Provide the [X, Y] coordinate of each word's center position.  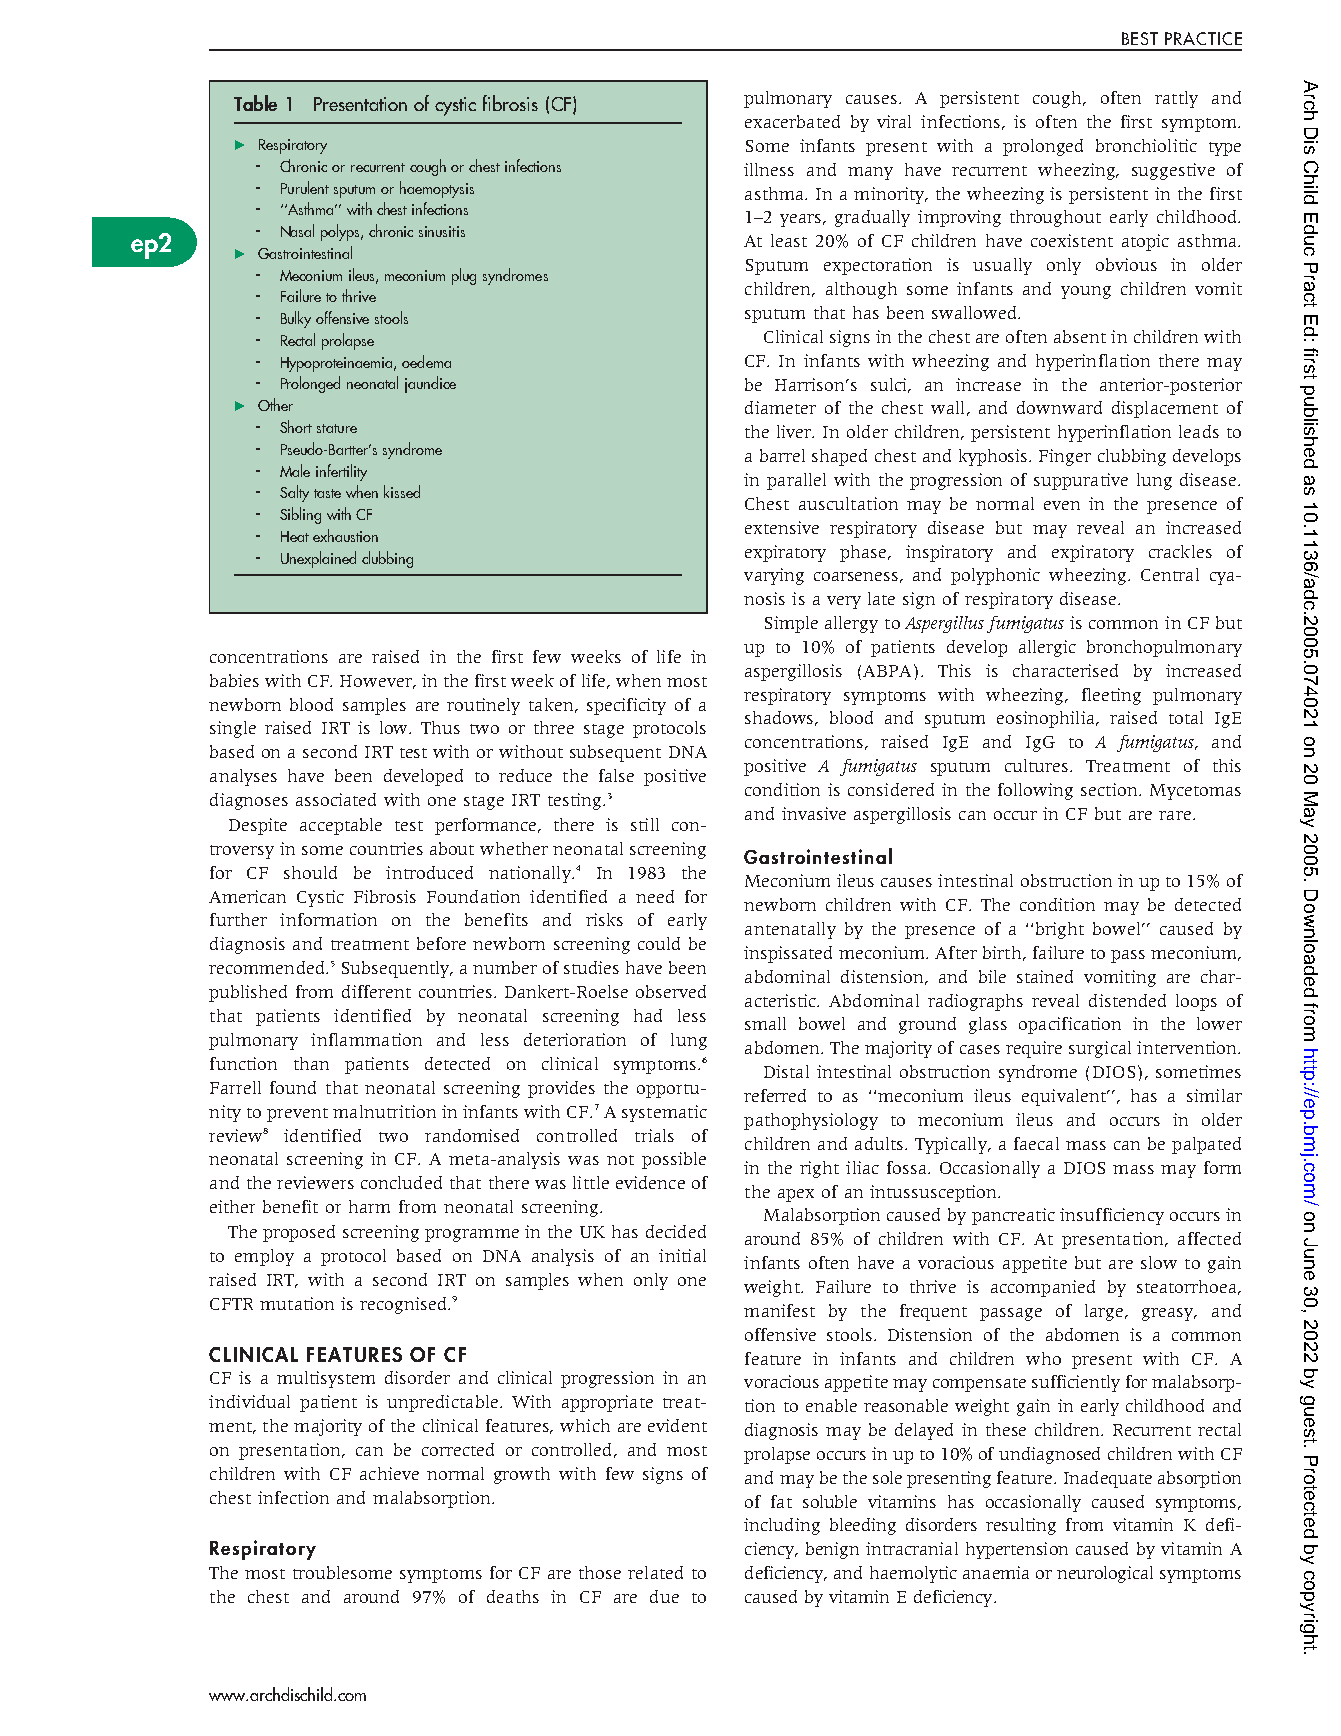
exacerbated [792, 121]
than [311, 1063]
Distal [786, 1071]
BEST [1140, 38]
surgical [1100, 1049]
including [782, 1526]
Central [1170, 574]
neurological [1105, 1574]
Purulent [305, 187]
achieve [389, 1473]
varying [774, 576]
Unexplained [318, 559]
